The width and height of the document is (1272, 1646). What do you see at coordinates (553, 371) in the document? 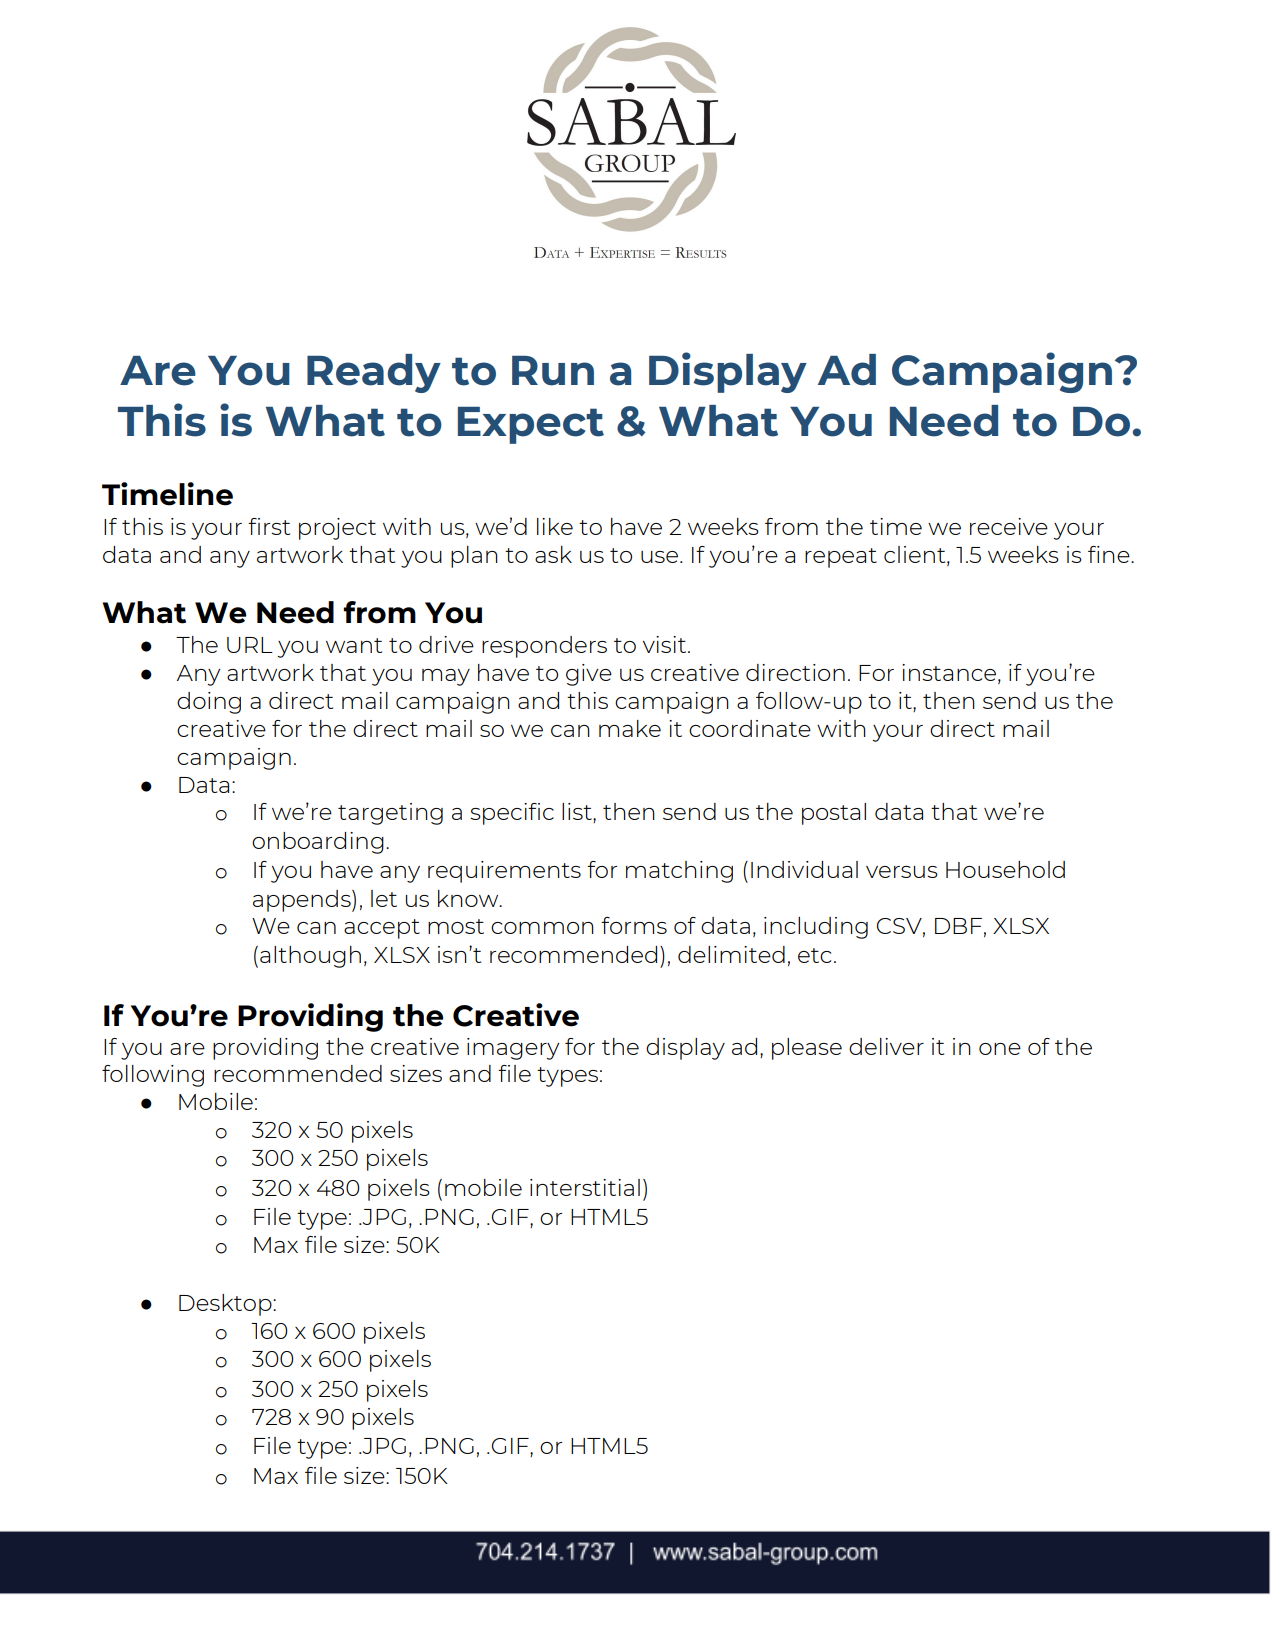
I see `Run` at bounding box center [553, 371].
